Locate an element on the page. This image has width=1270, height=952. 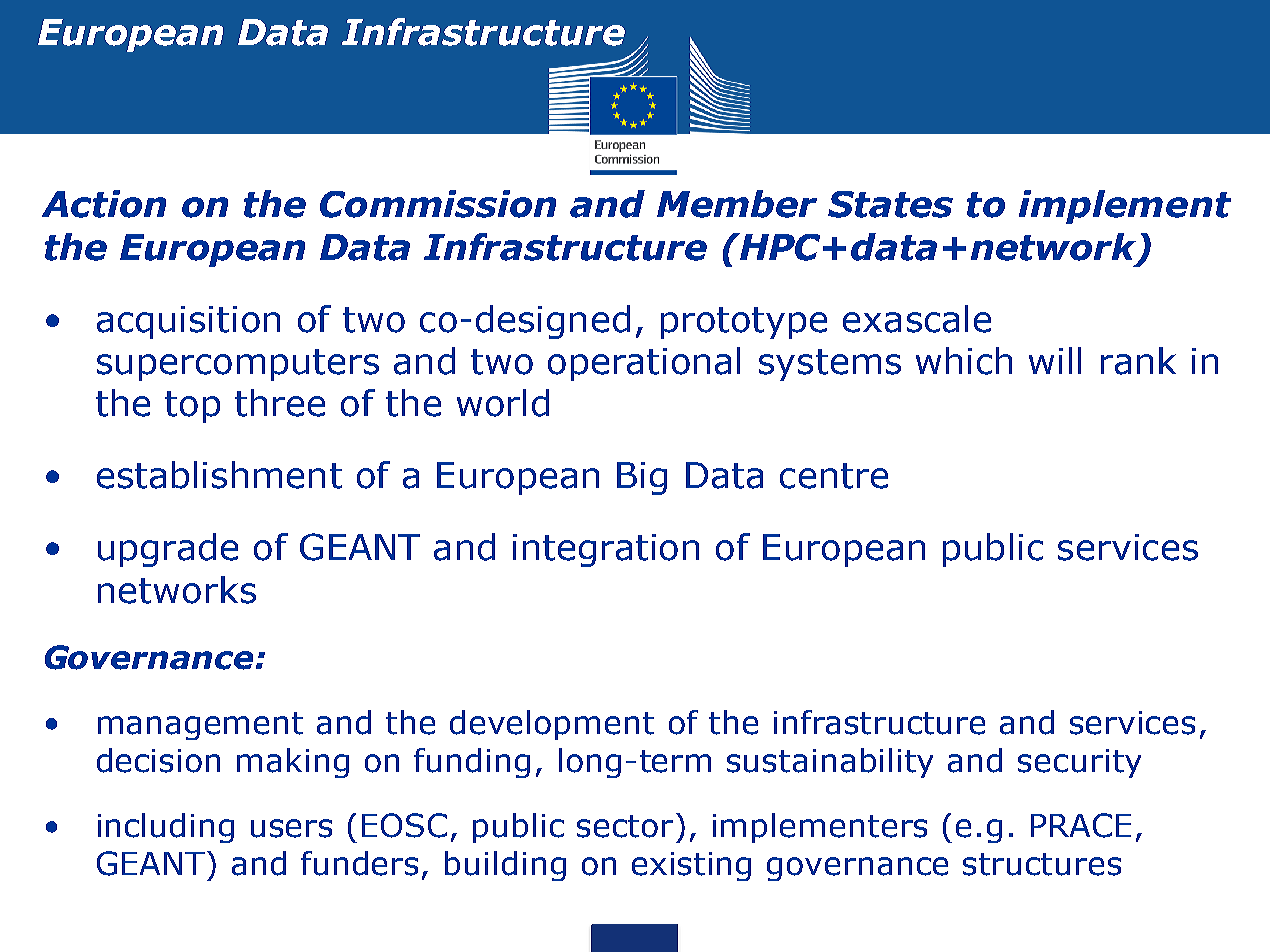
operational is located at coordinates (644, 364).
